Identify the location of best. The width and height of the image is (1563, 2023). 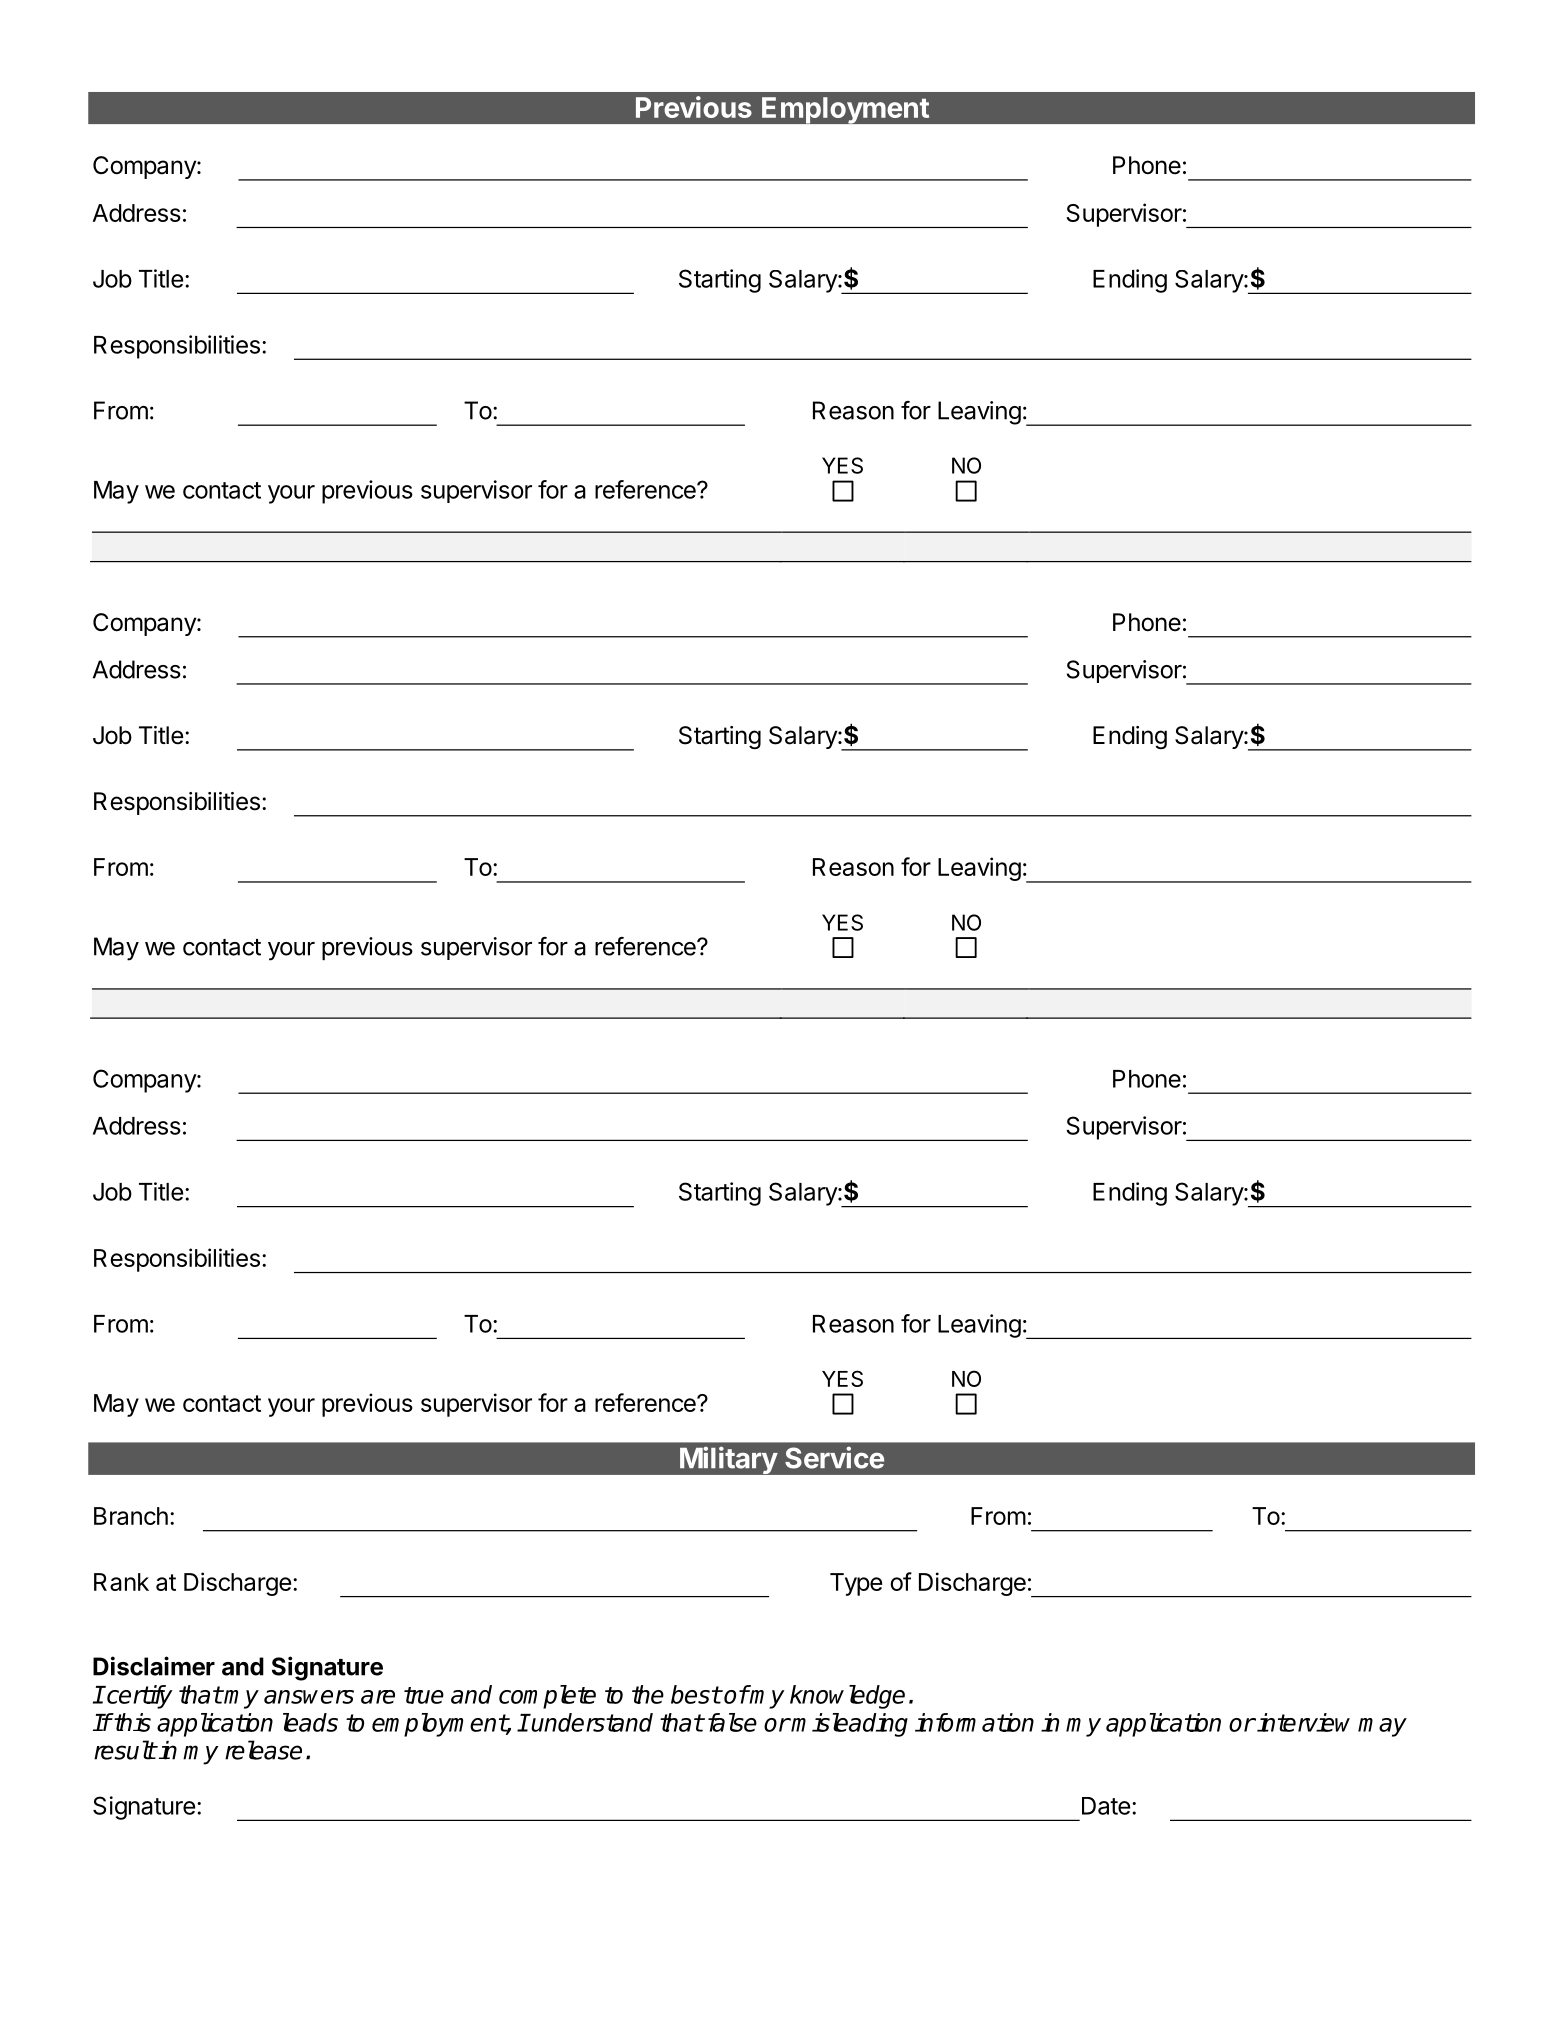
(696, 1694).
